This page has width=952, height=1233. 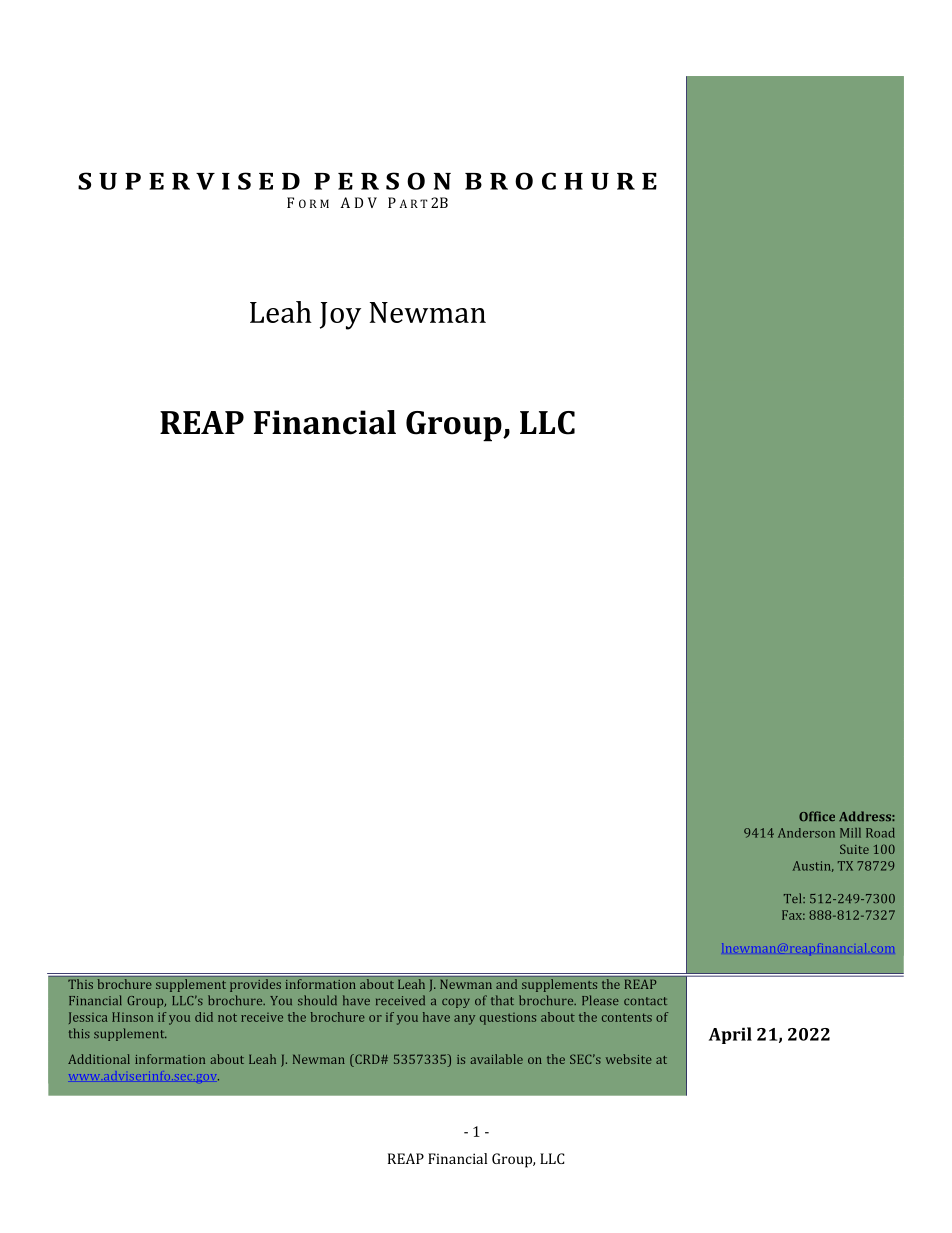 What do you see at coordinates (806, 833) in the page?
I see `Anderson` at bounding box center [806, 833].
